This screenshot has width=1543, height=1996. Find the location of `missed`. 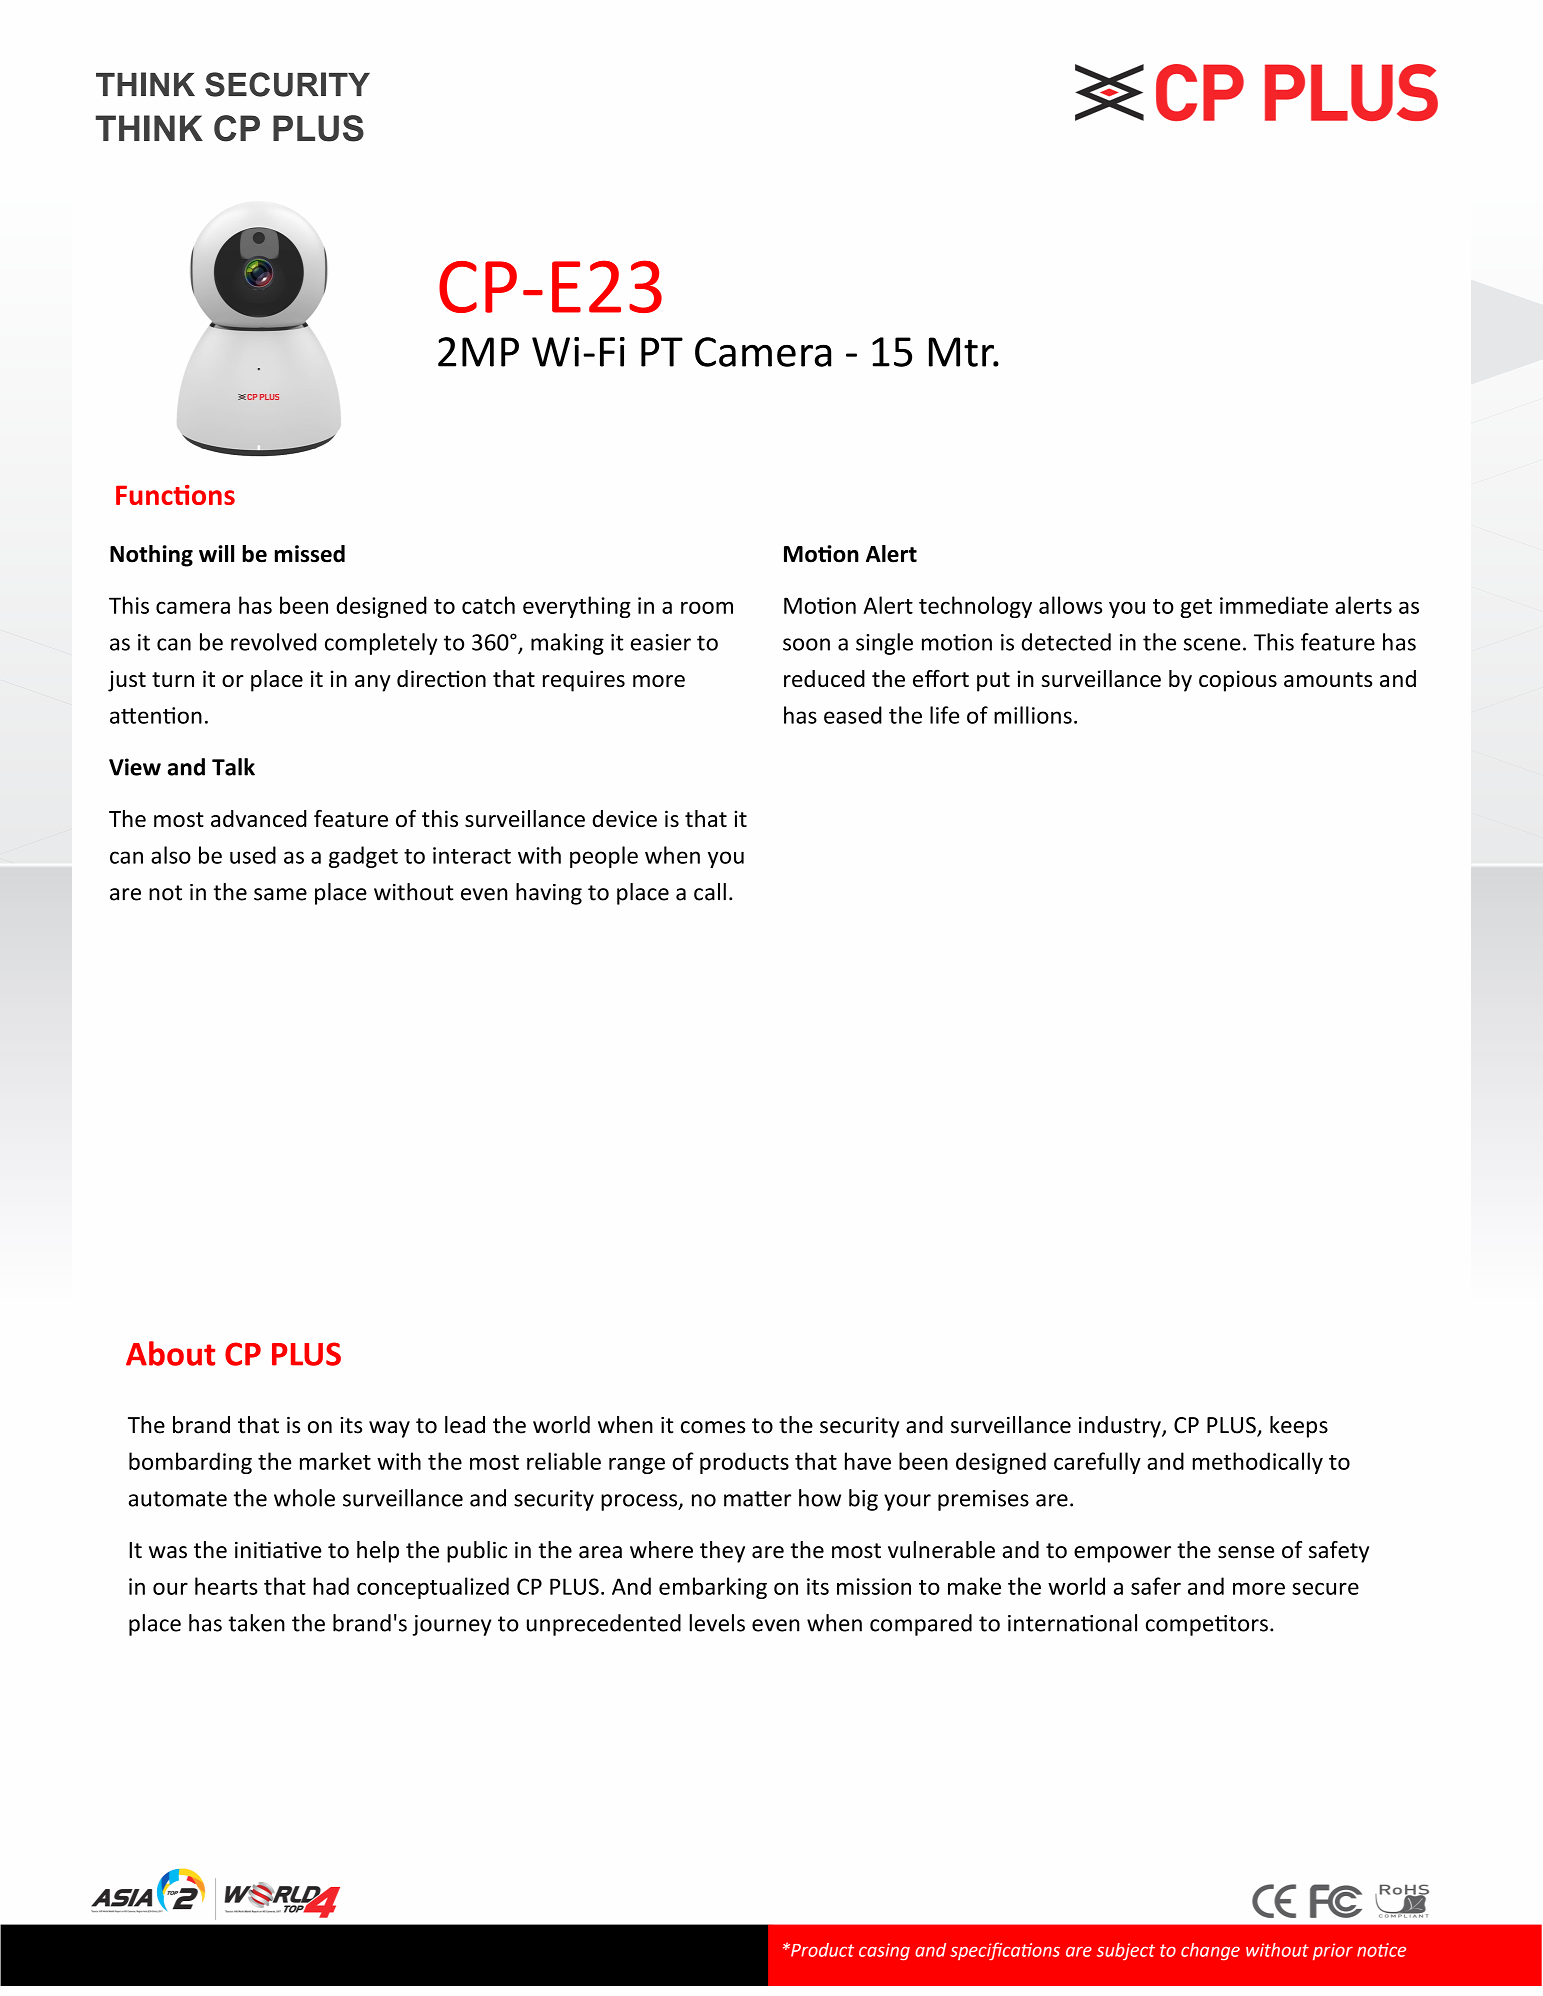

missed is located at coordinates (310, 554).
